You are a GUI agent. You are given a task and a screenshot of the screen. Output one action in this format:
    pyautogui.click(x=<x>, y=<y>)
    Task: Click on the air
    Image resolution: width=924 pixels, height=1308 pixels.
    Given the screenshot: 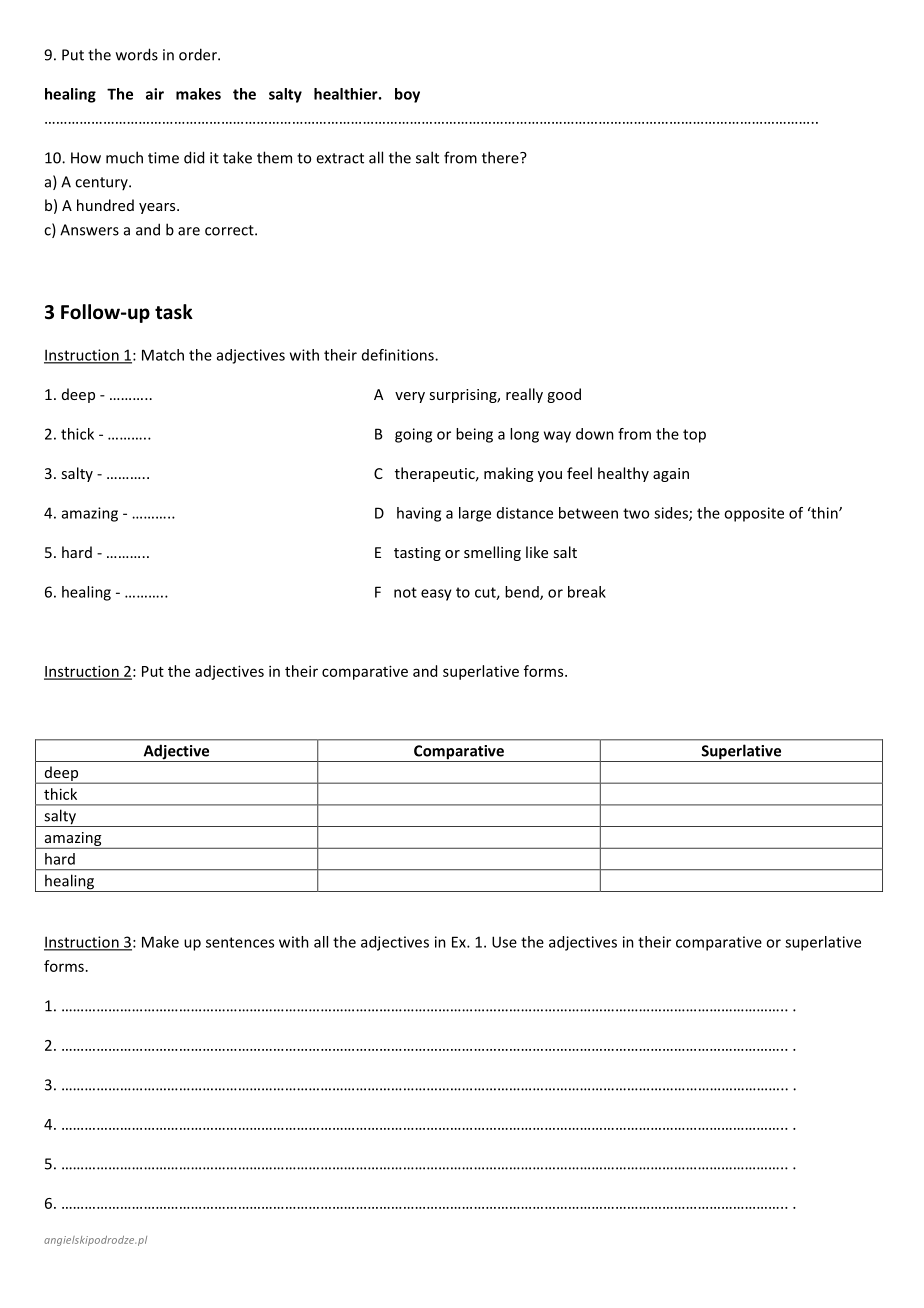 What is the action you would take?
    pyautogui.click(x=155, y=94)
